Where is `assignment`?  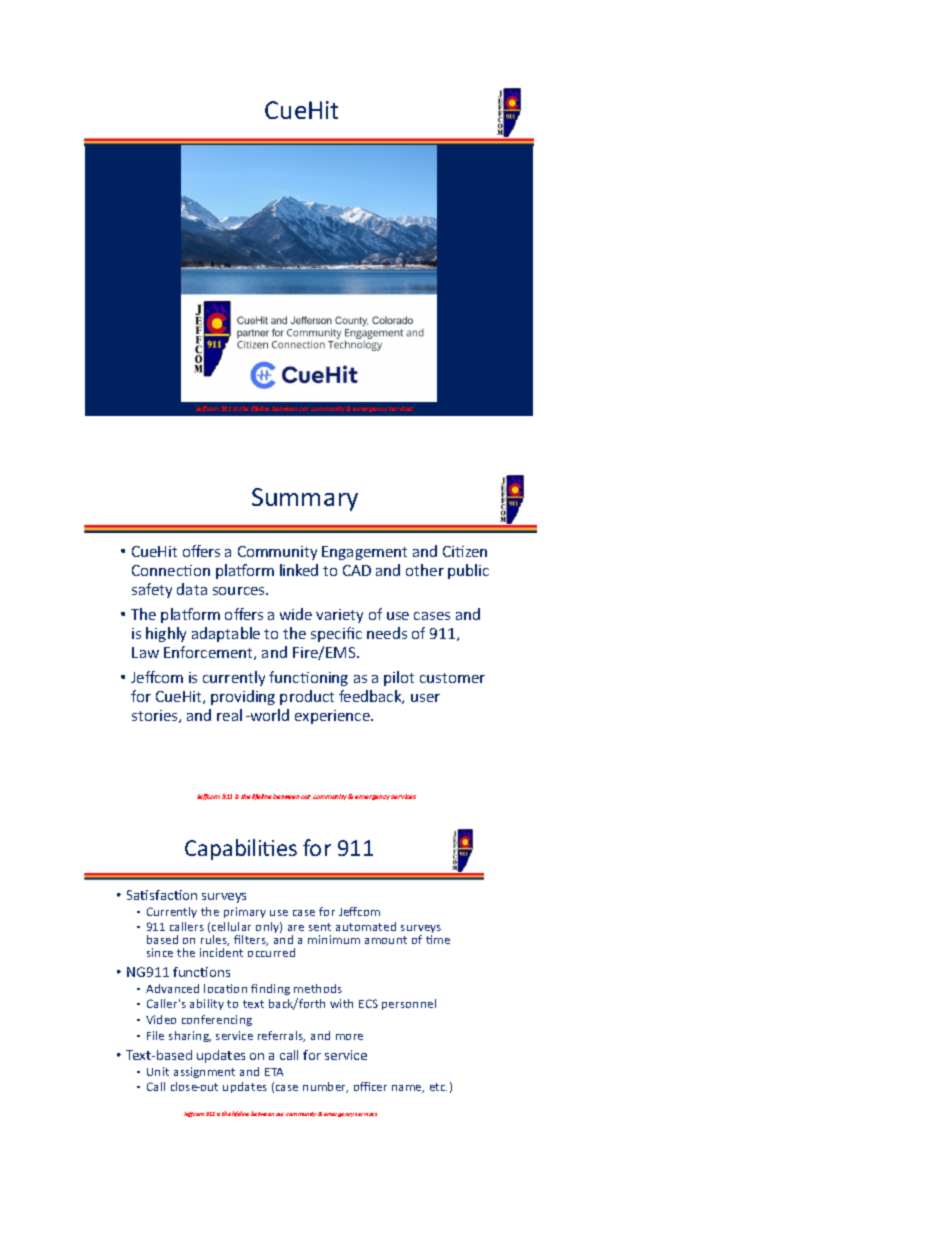
assignment is located at coordinates (204, 1072).
